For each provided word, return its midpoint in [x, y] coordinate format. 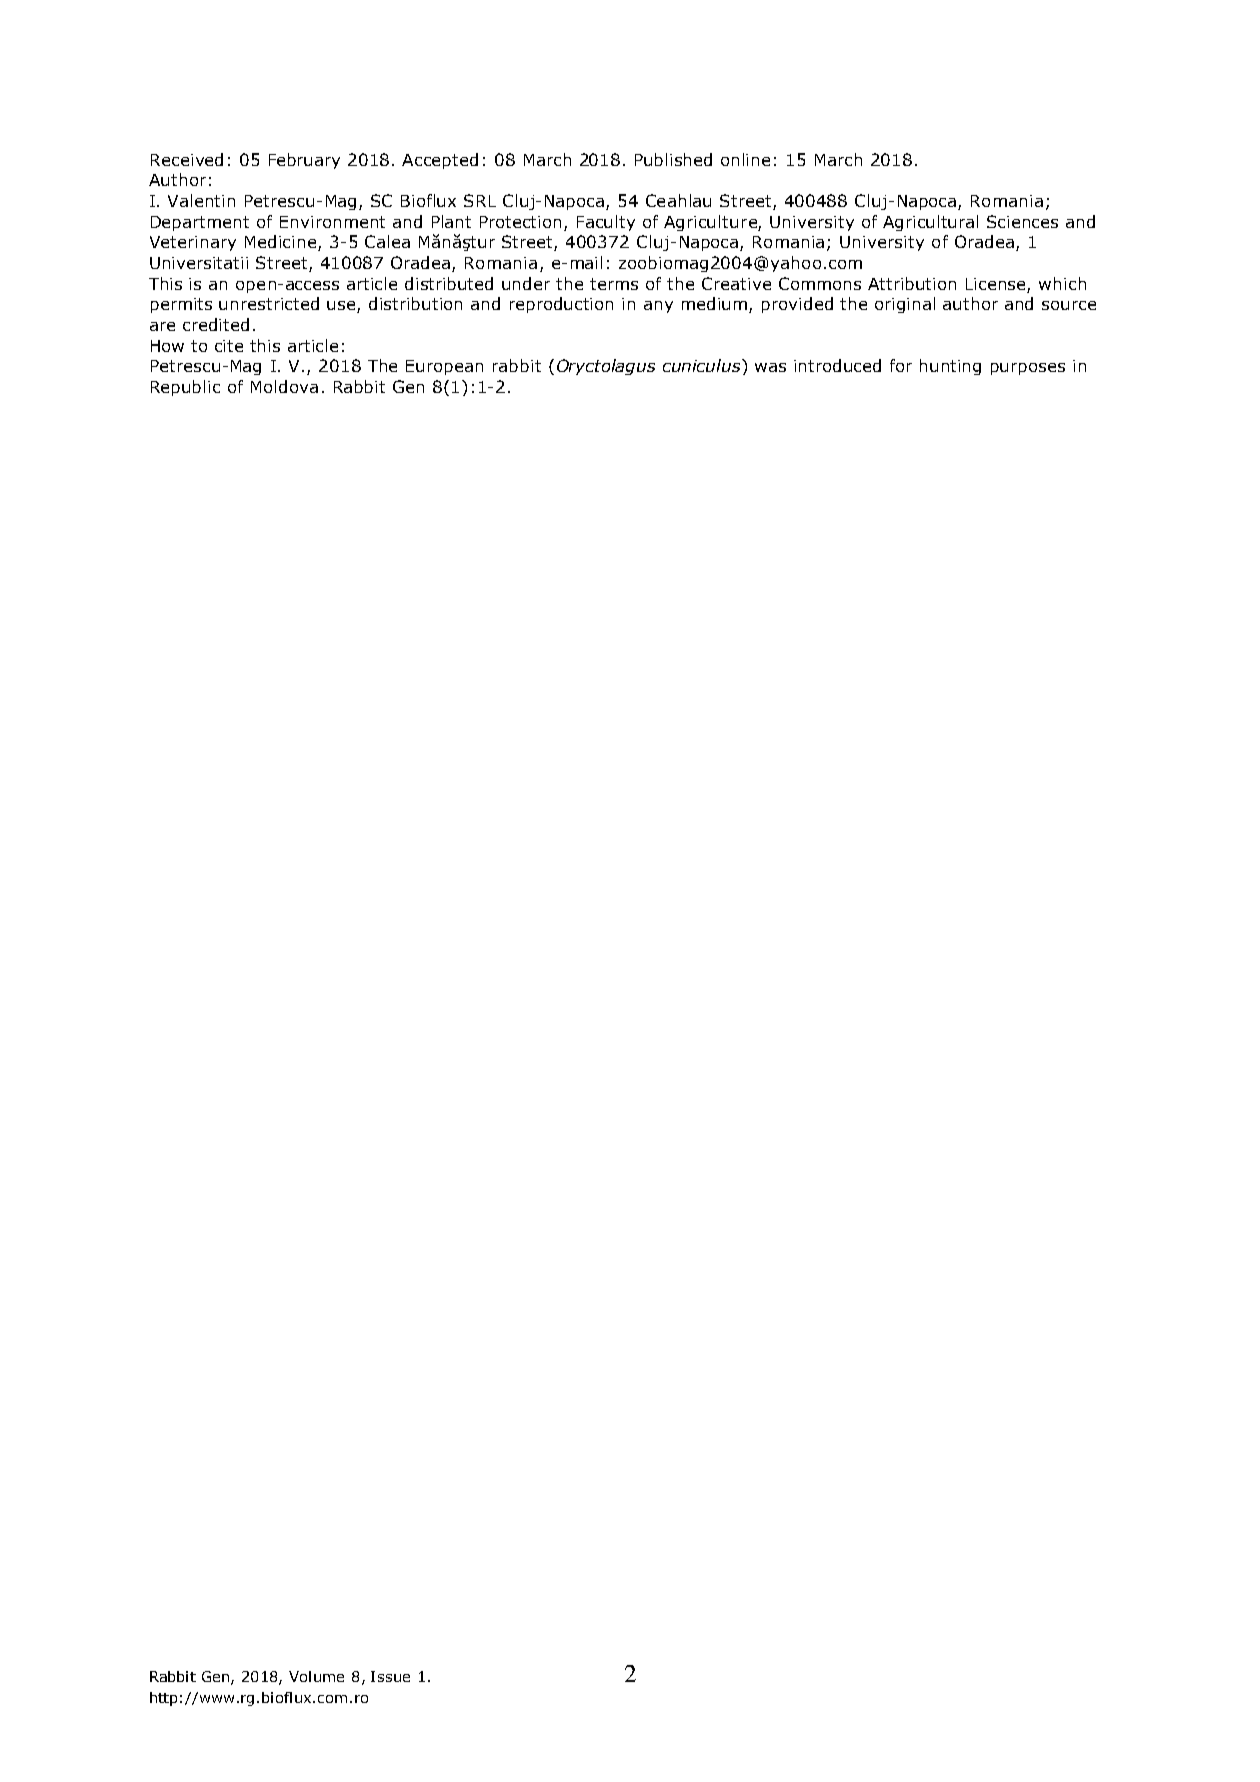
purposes [1028, 369]
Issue [390, 1676]
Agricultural [930, 223]
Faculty [606, 223]
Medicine [282, 243]
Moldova [284, 386]
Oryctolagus [606, 367]
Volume [316, 1676]
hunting [950, 367]
